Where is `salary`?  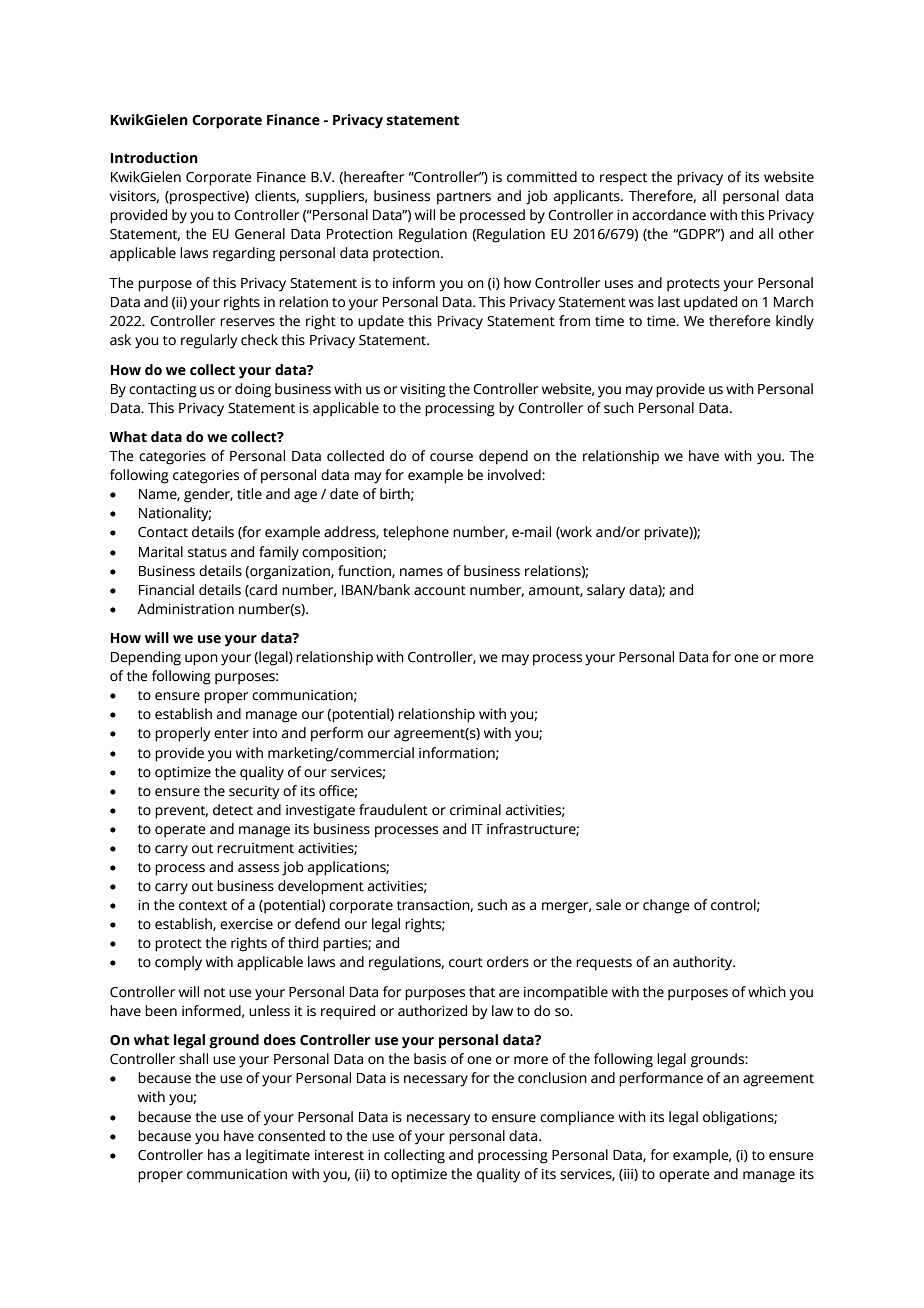
salary is located at coordinates (606, 591).
